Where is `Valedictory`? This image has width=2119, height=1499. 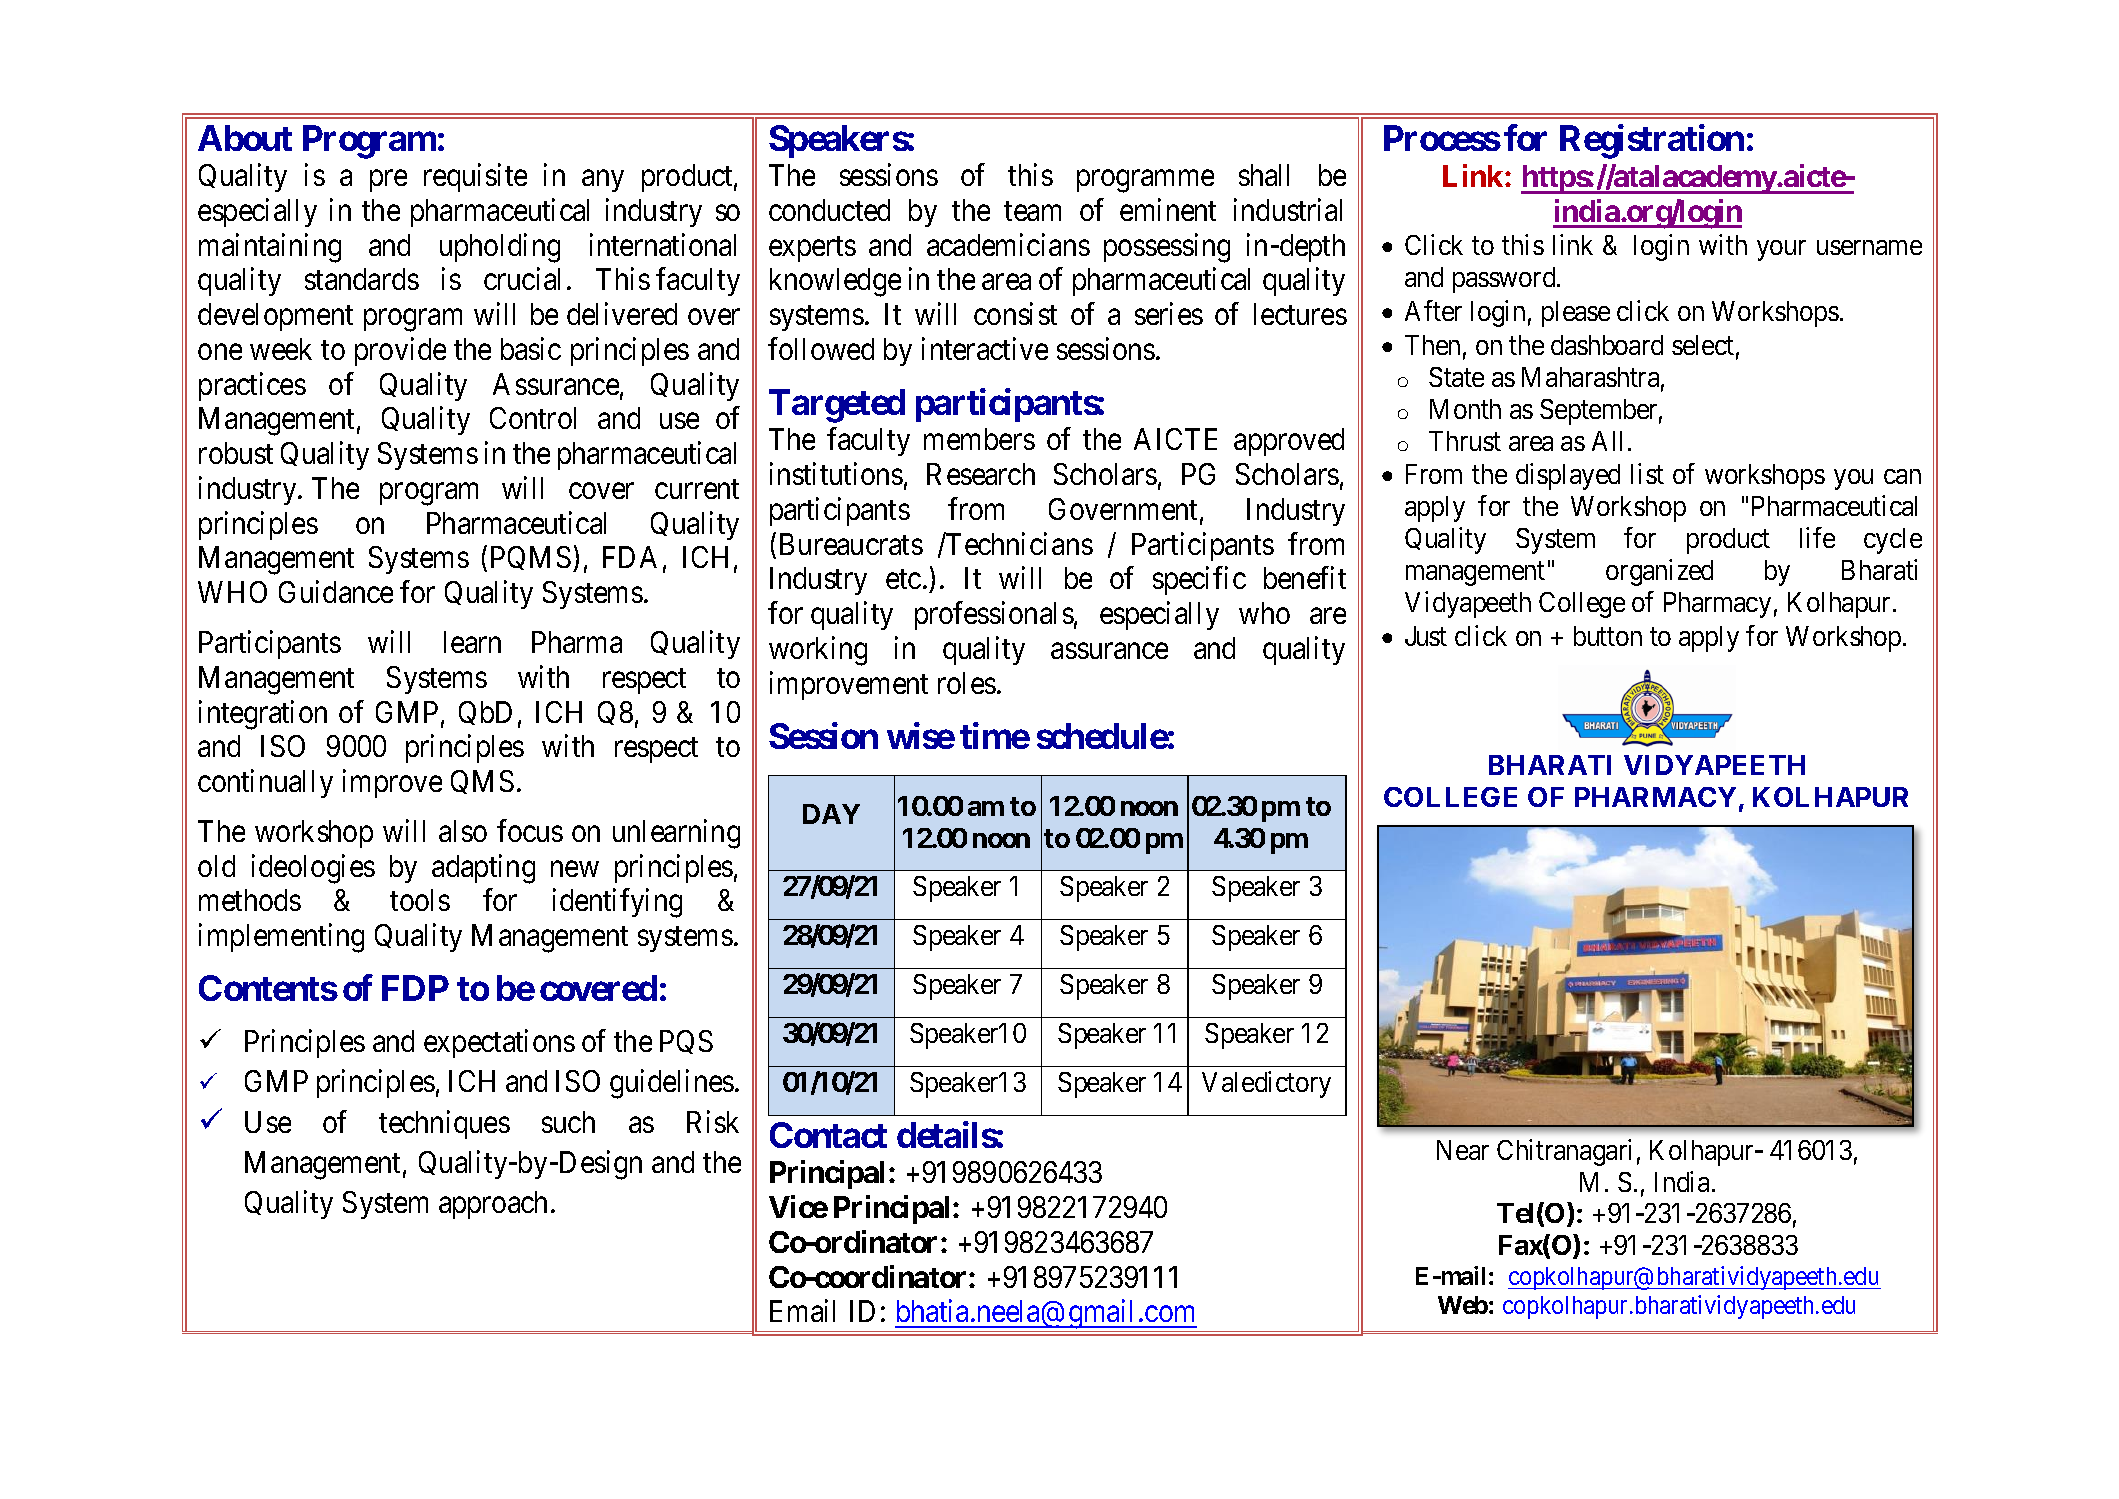 Valedictory is located at coordinates (1266, 1084).
